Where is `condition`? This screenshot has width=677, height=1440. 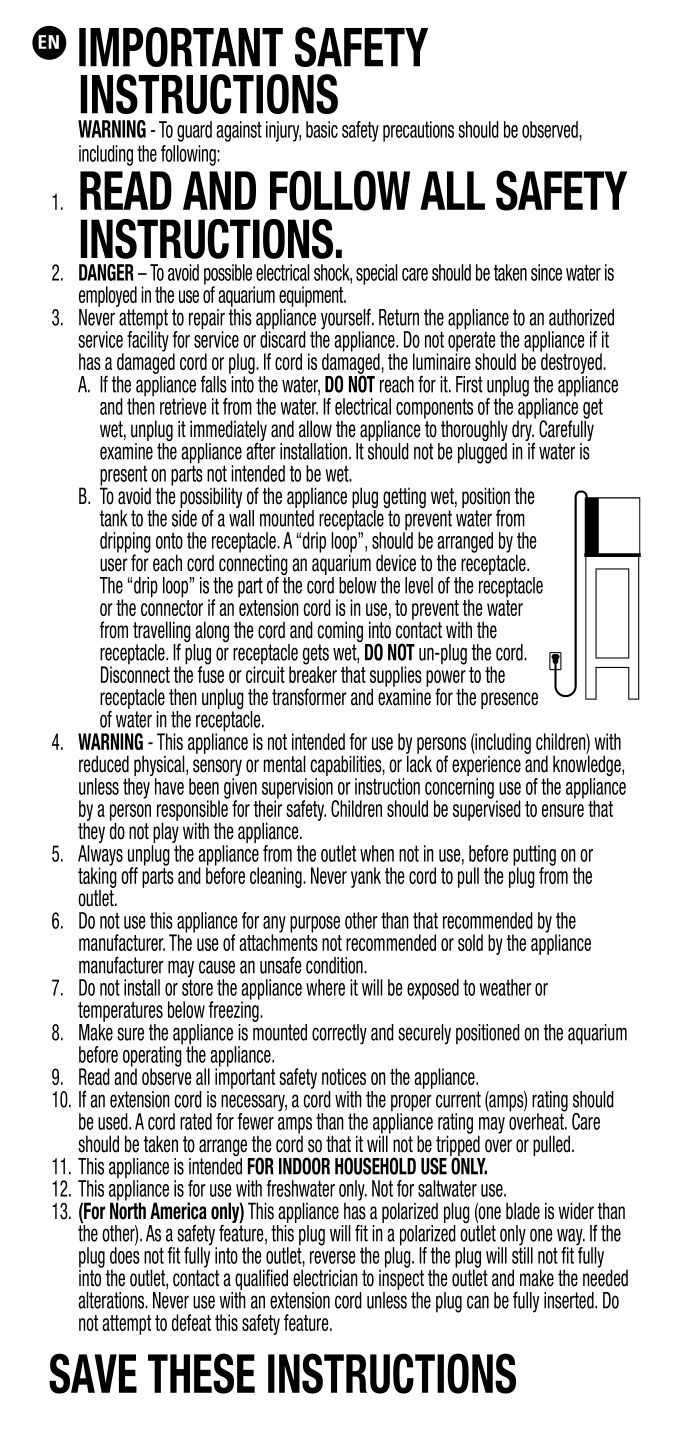 condition is located at coordinates (335, 965).
